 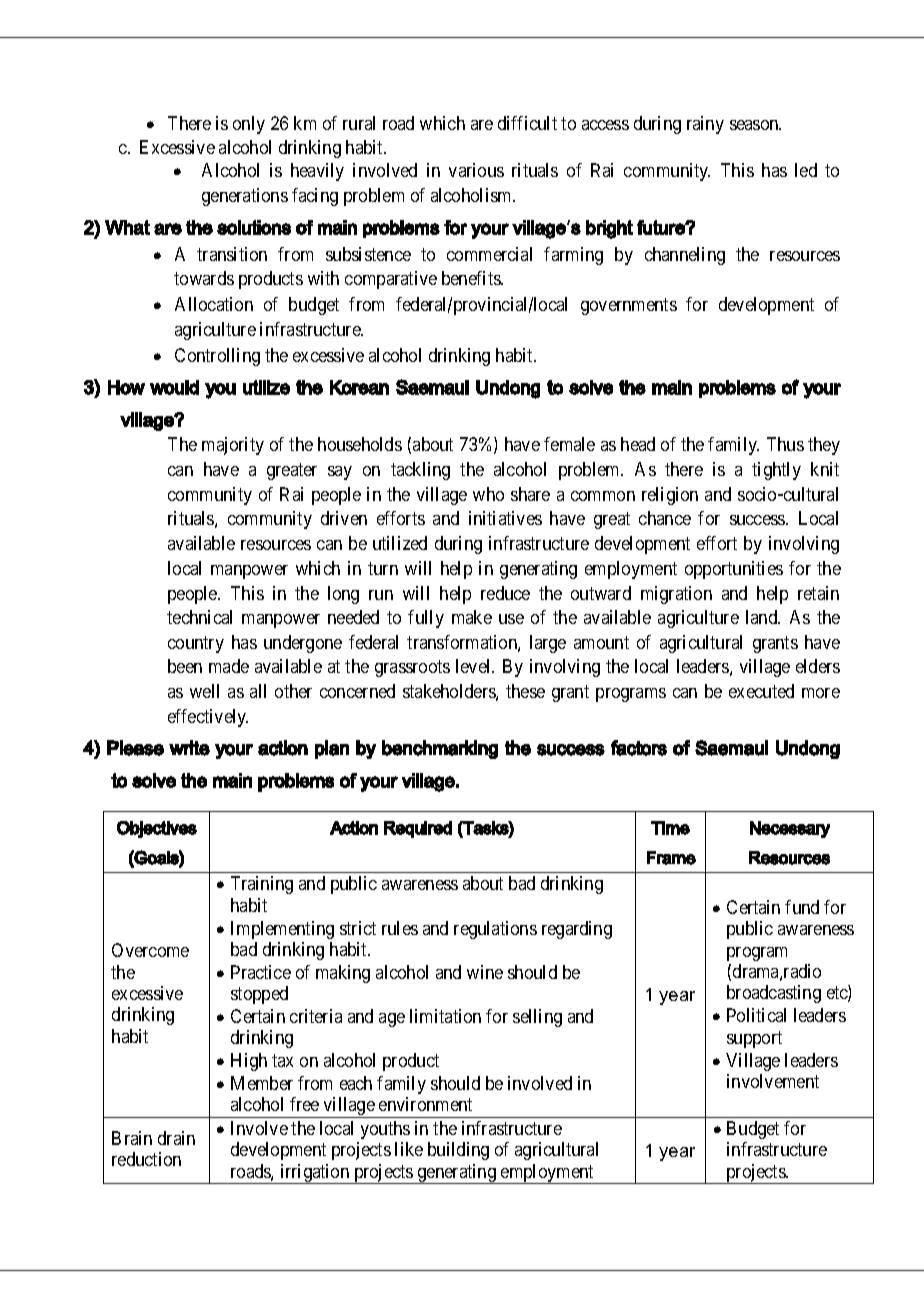 I want to click on various, so click(x=476, y=170).
